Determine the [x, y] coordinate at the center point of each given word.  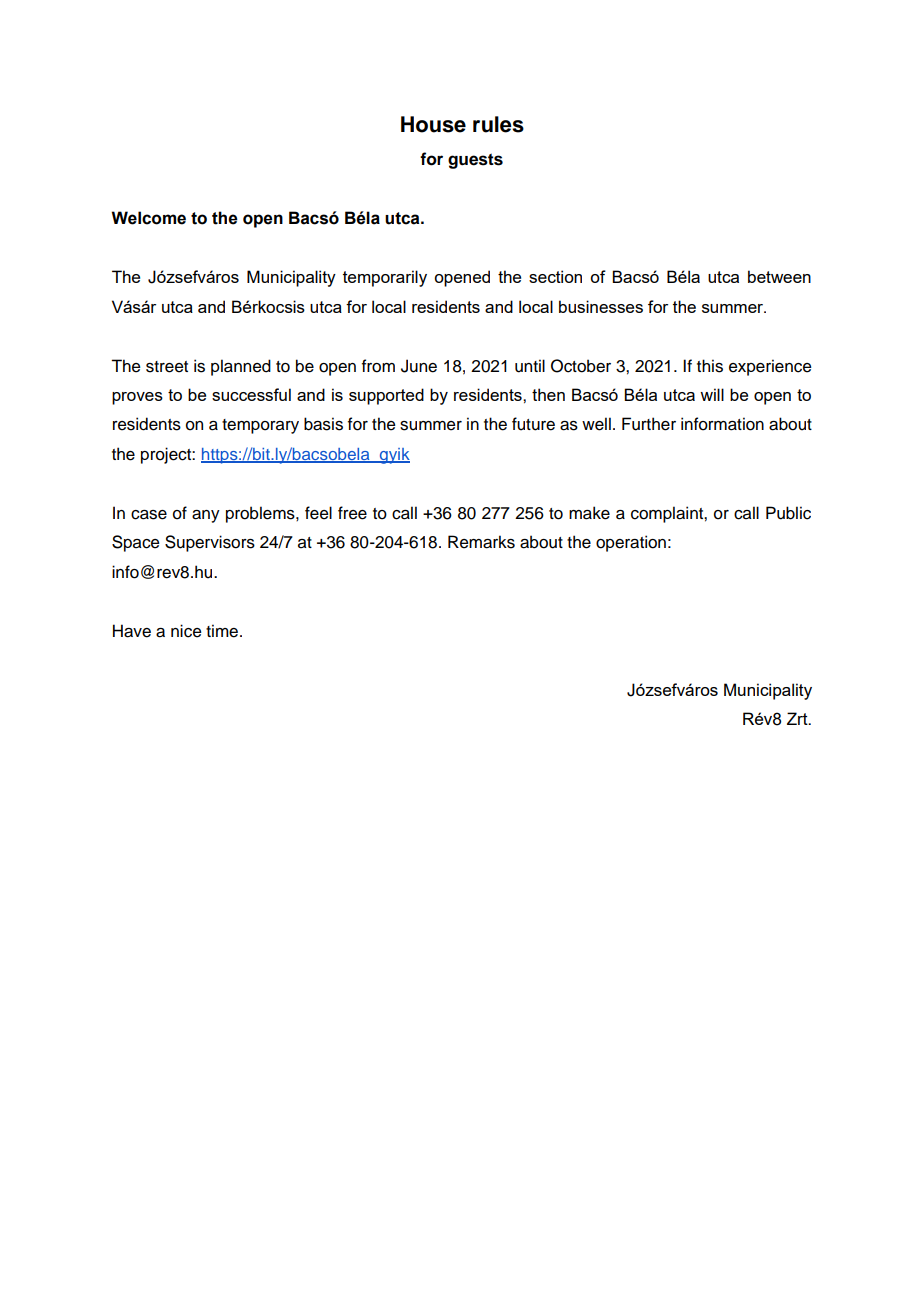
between [779, 276]
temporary [260, 426]
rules [498, 124]
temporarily [385, 278]
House [433, 124]
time [222, 631]
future [533, 424]
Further [649, 424]
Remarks [481, 542]
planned [241, 367]
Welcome [148, 218]
